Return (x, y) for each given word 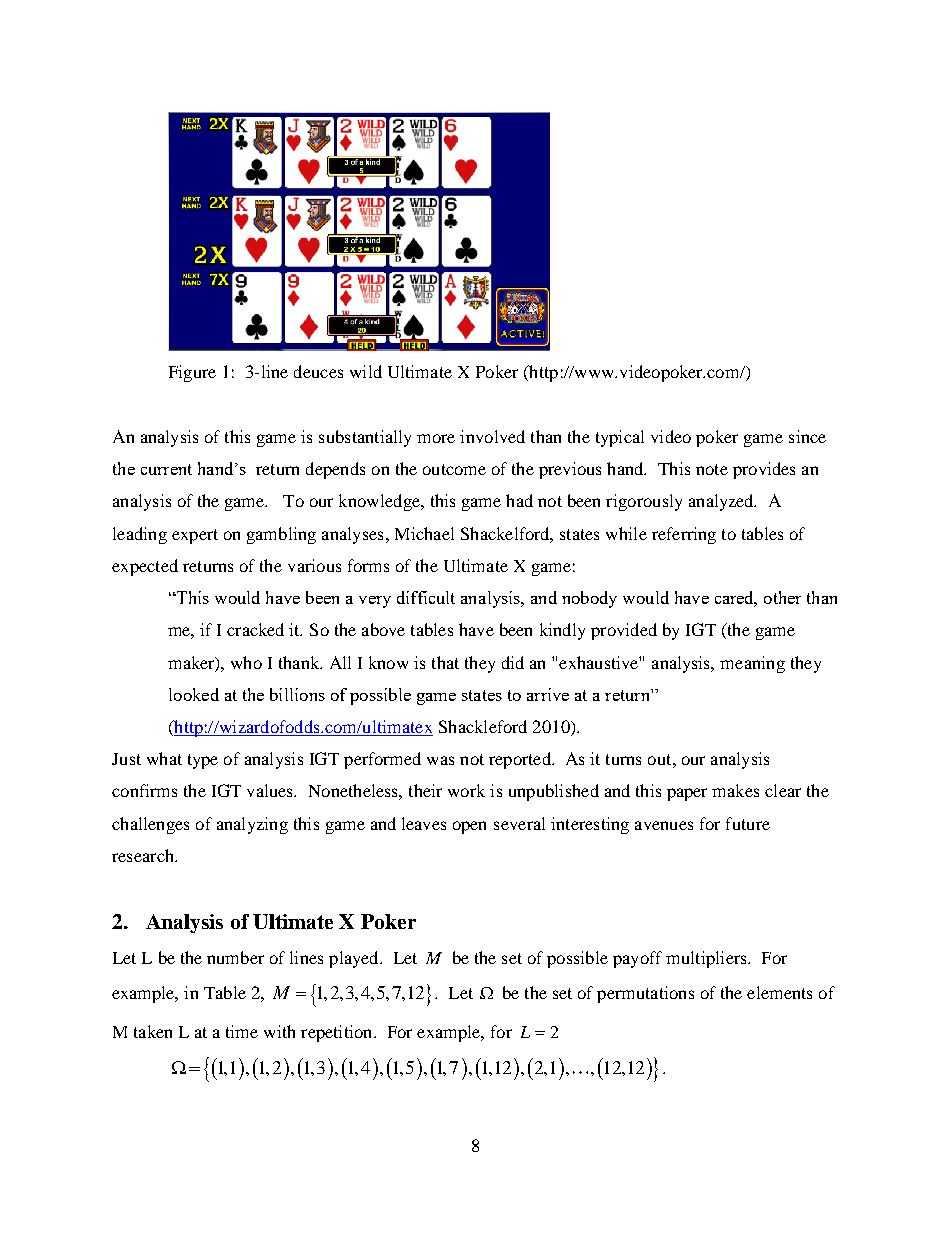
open (469, 827)
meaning (752, 664)
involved (492, 436)
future (748, 823)
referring (684, 535)
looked (194, 694)
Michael (424, 533)
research (144, 855)
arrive (548, 694)
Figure (192, 373)
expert (195, 536)
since (807, 436)
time (242, 1031)
